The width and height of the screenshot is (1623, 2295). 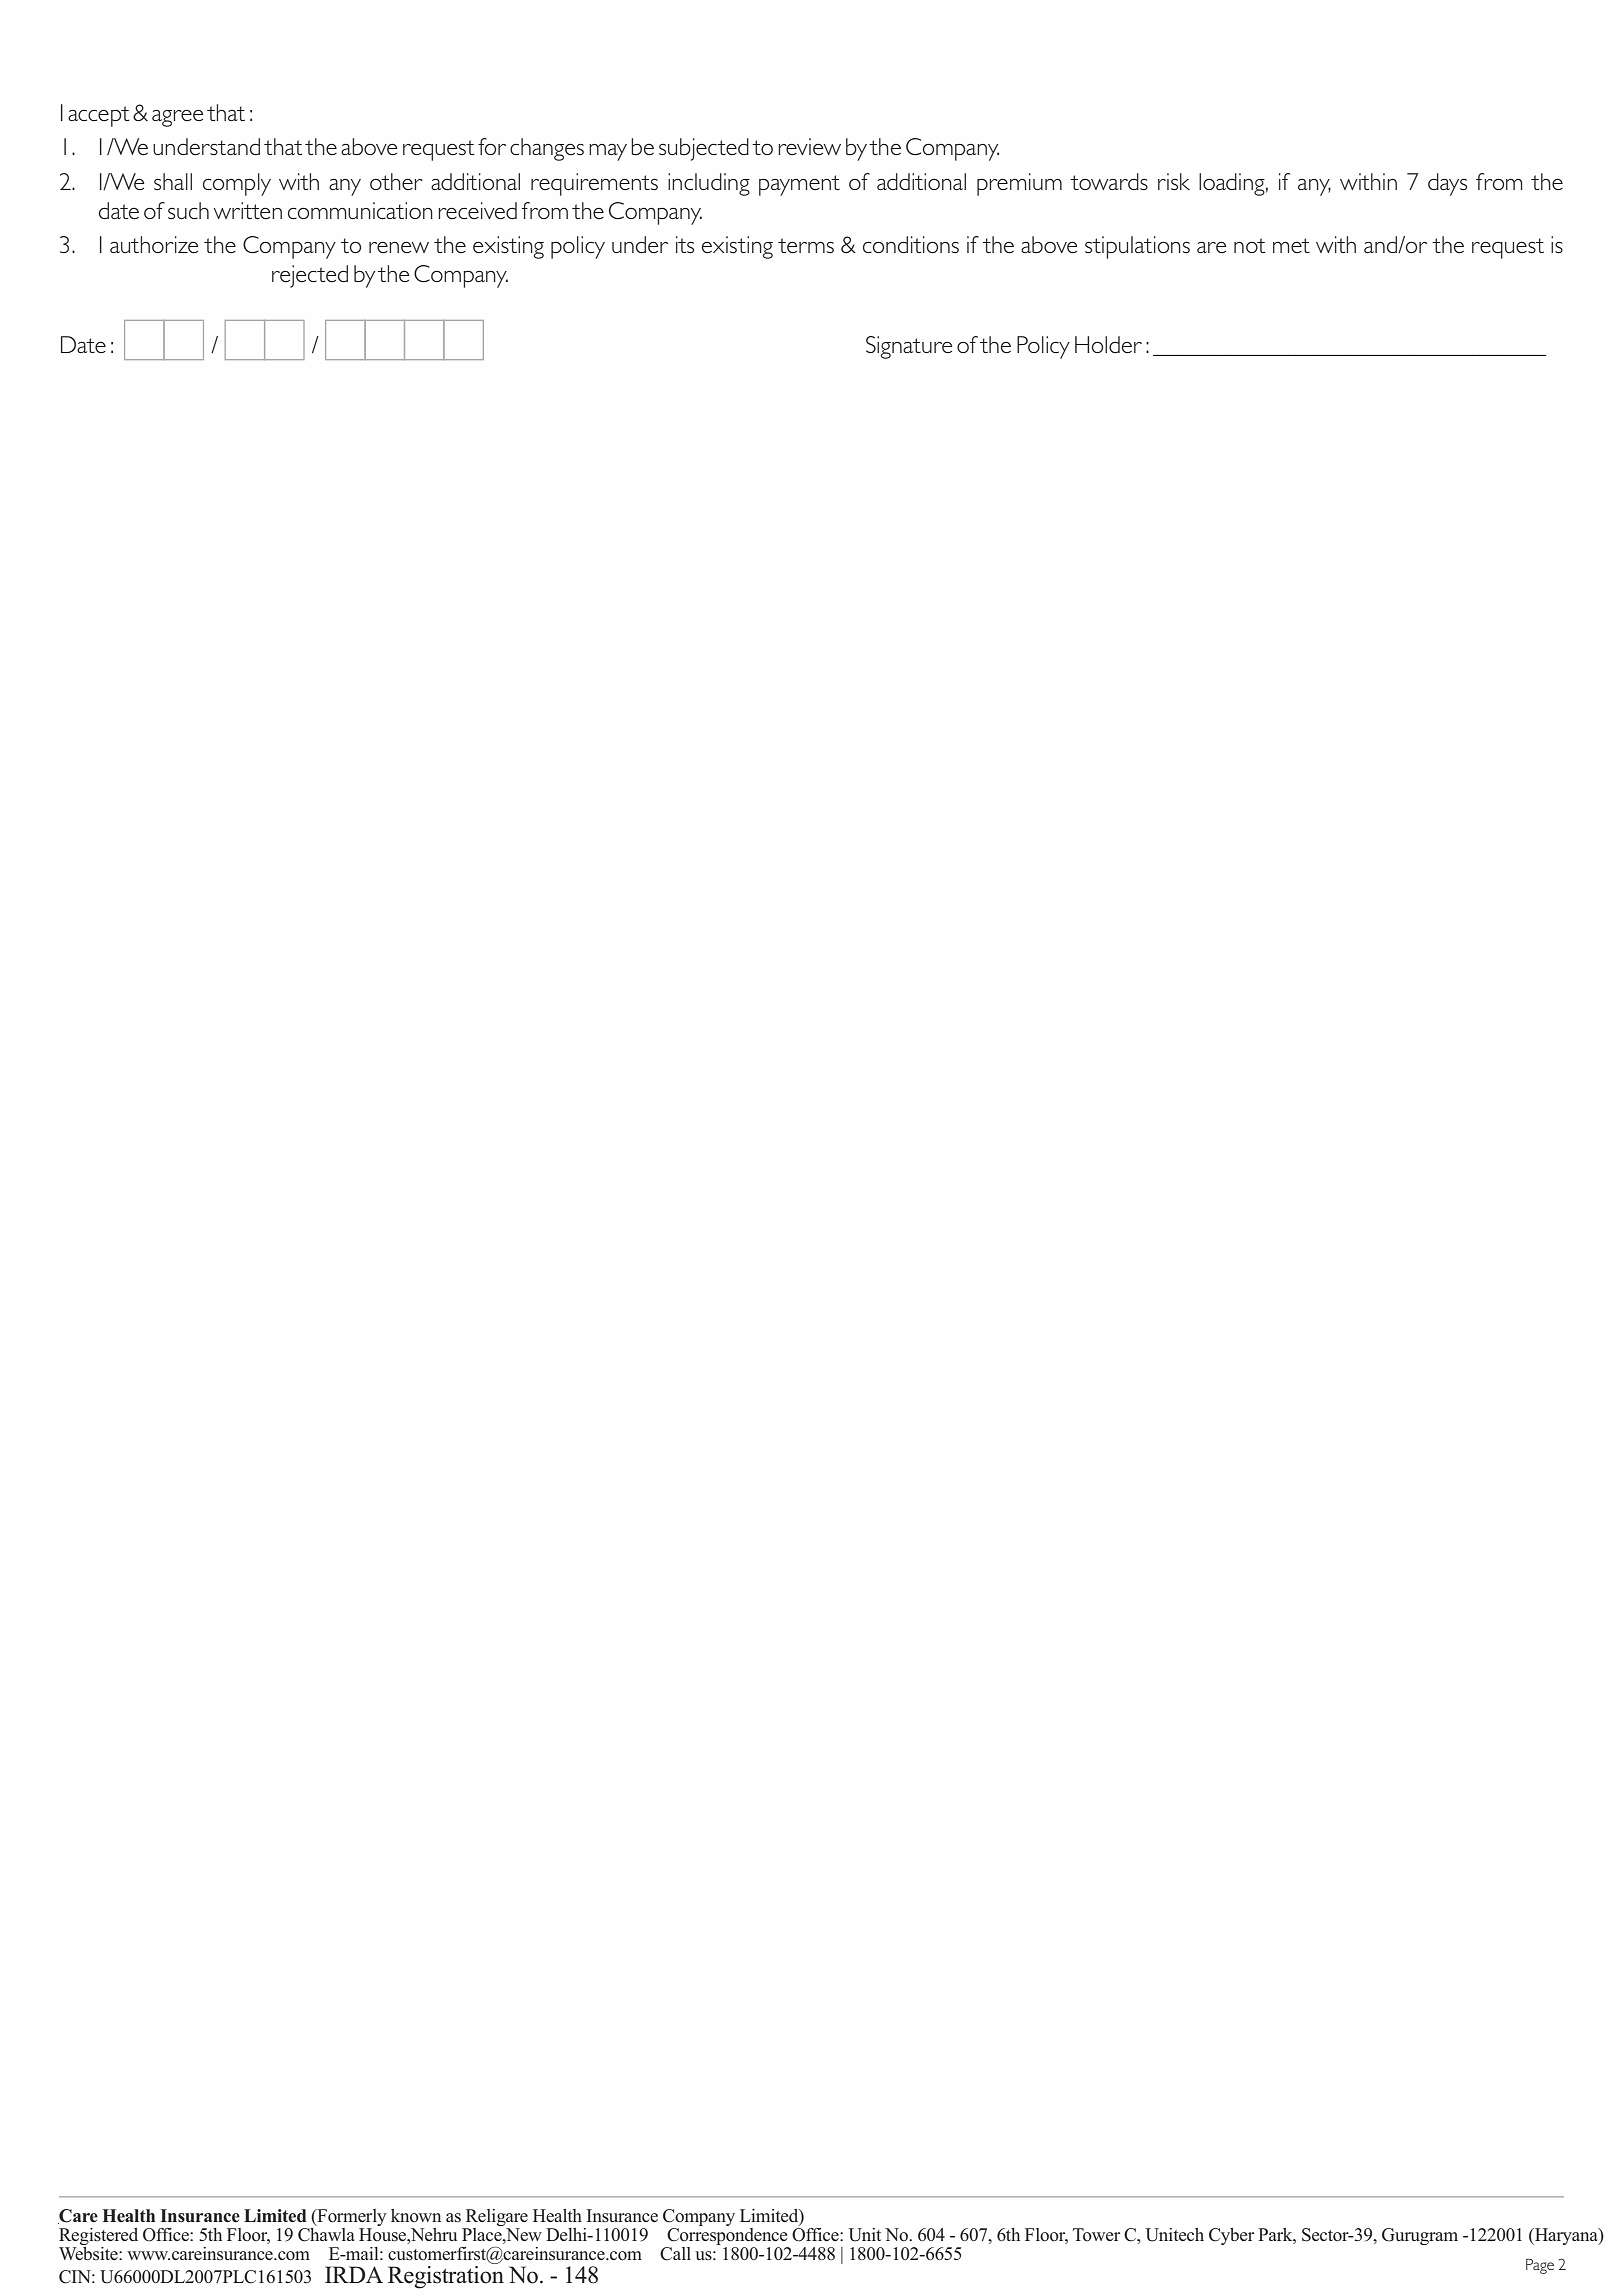 I want to click on terms, so click(x=806, y=245).
